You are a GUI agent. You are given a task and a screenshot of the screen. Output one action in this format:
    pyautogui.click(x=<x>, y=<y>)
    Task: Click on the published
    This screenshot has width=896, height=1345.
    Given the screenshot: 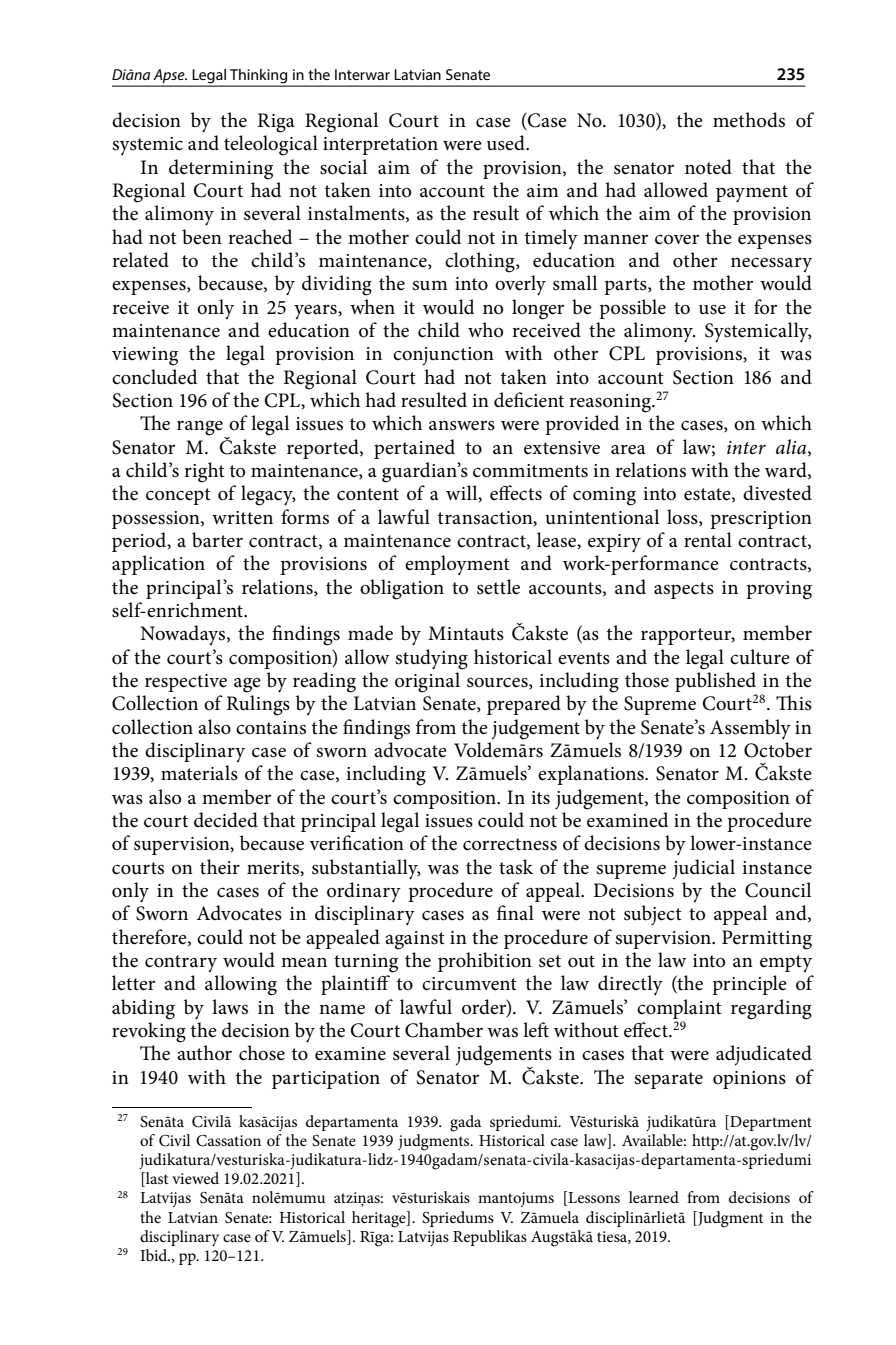 What is the action you would take?
    pyautogui.click(x=715, y=682)
